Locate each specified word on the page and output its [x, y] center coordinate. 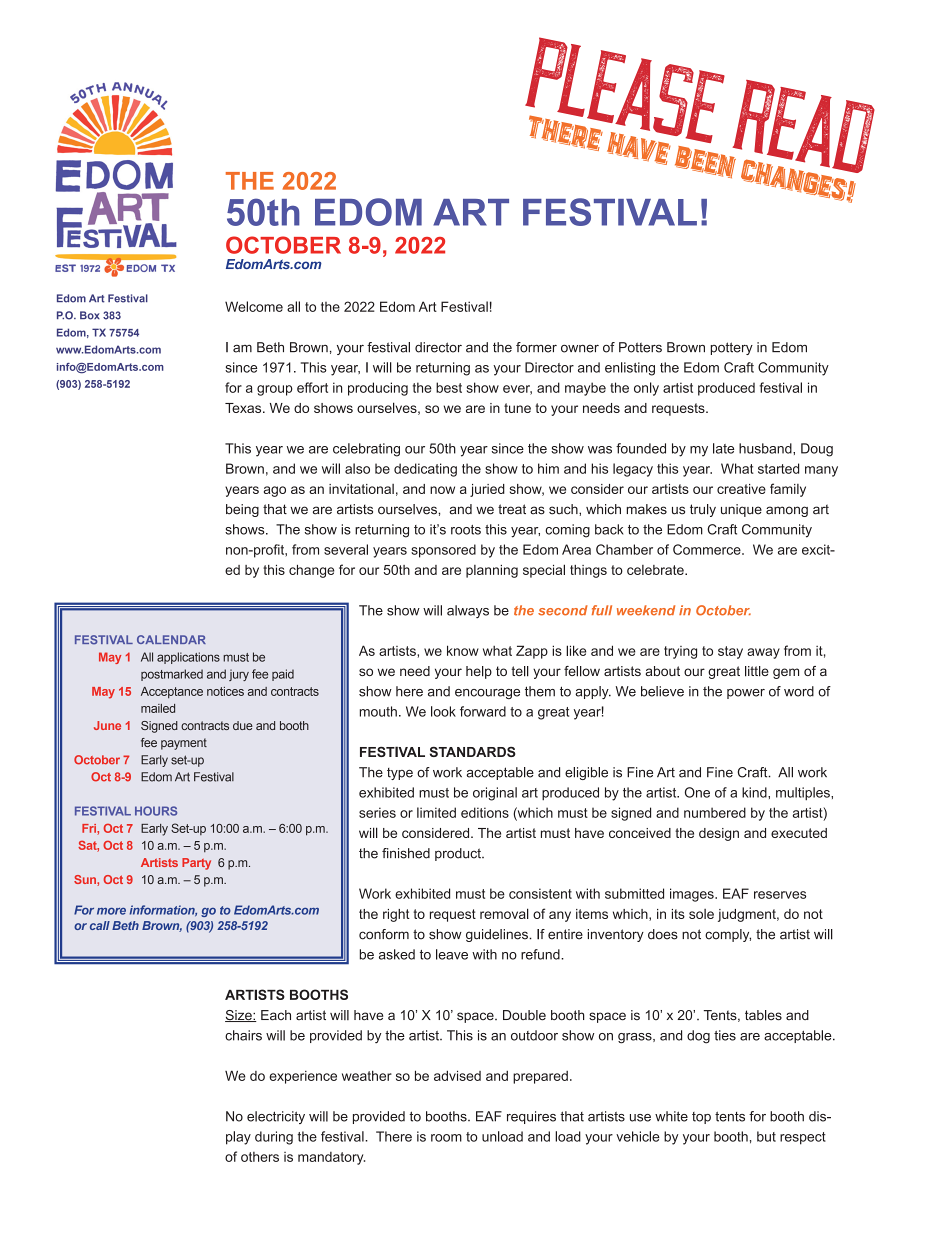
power [746, 694]
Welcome [254, 306]
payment [184, 744]
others [260, 1157]
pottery [732, 348]
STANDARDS [473, 751]
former [536, 347]
